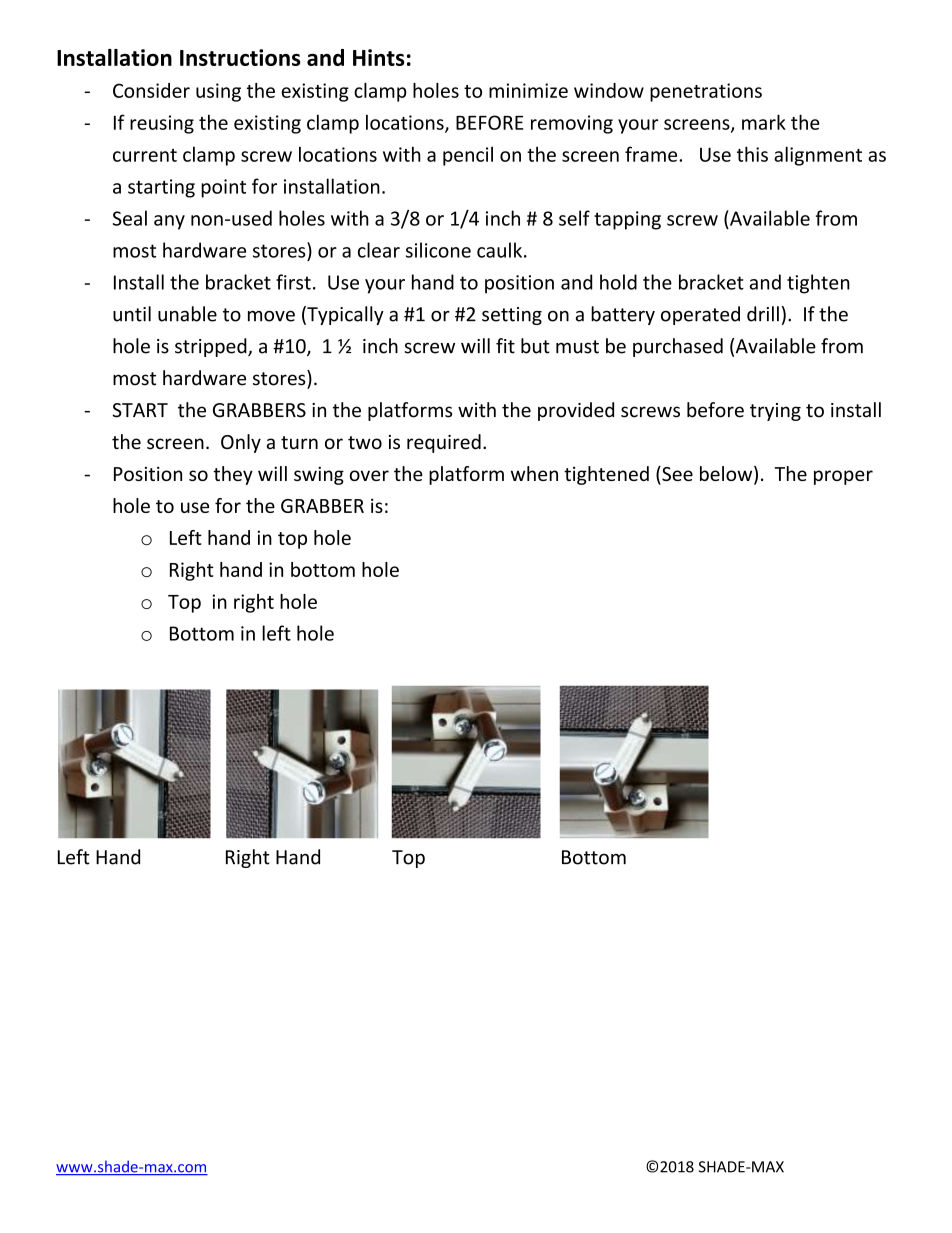 The height and width of the image is (1233, 952). What do you see at coordinates (706, 92) in the image?
I see `penetrations` at bounding box center [706, 92].
